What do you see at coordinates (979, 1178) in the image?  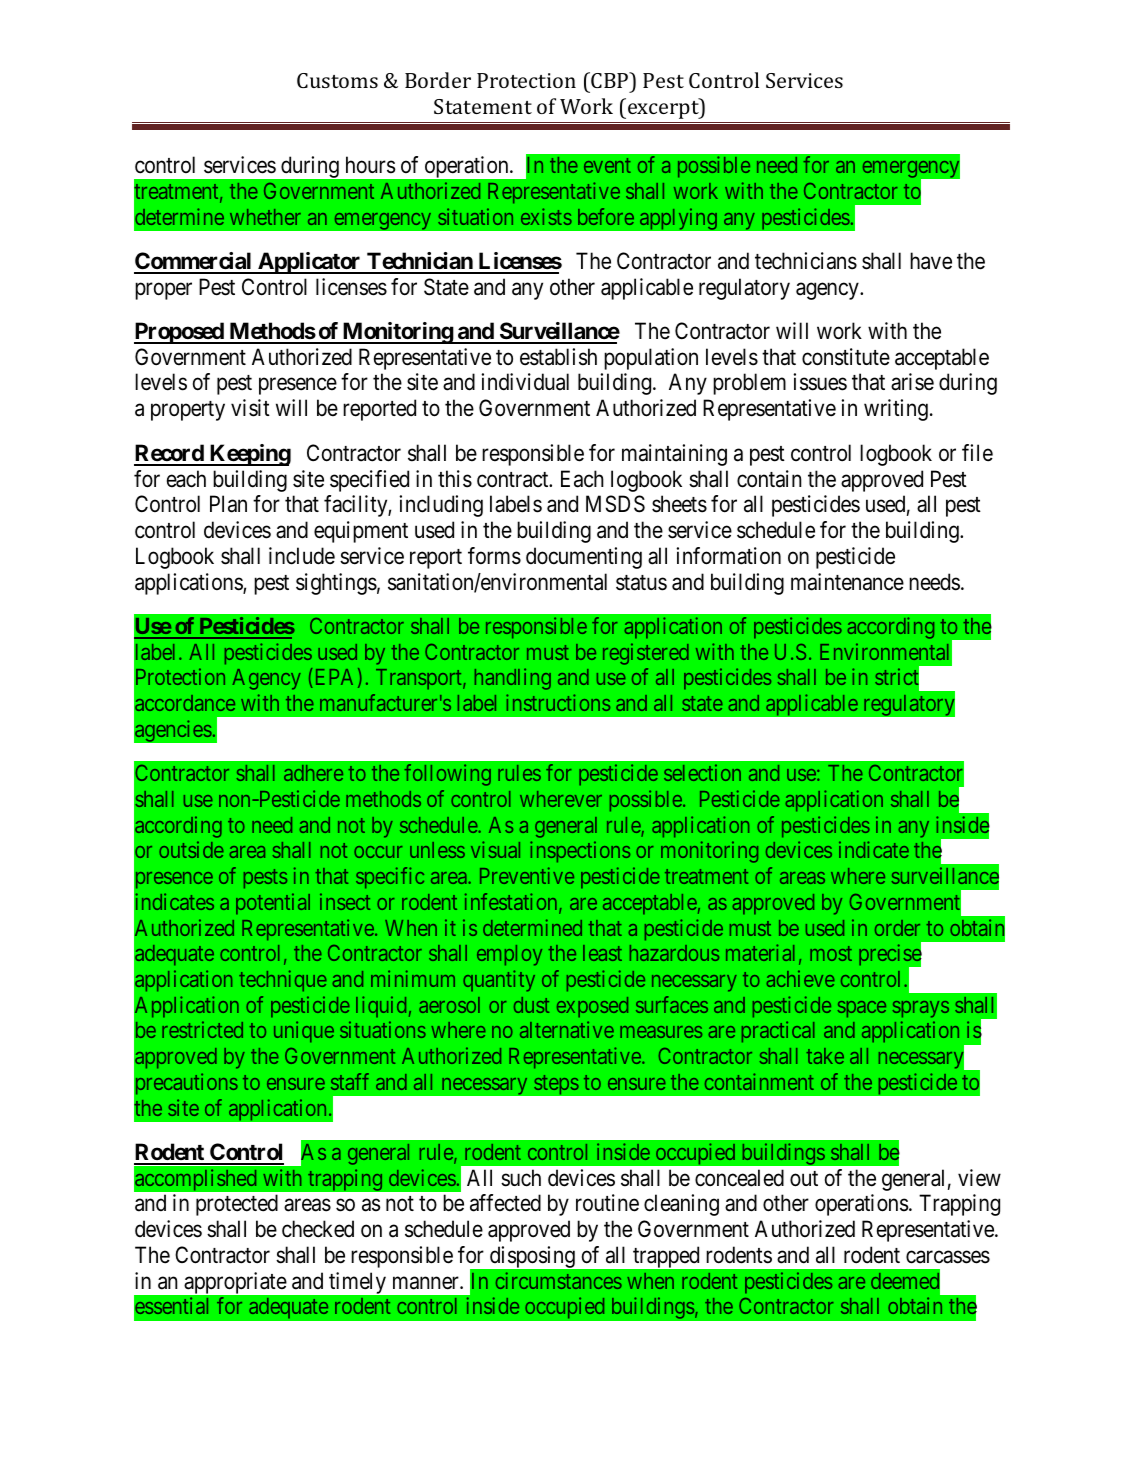 I see `view` at bounding box center [979, 1178].
